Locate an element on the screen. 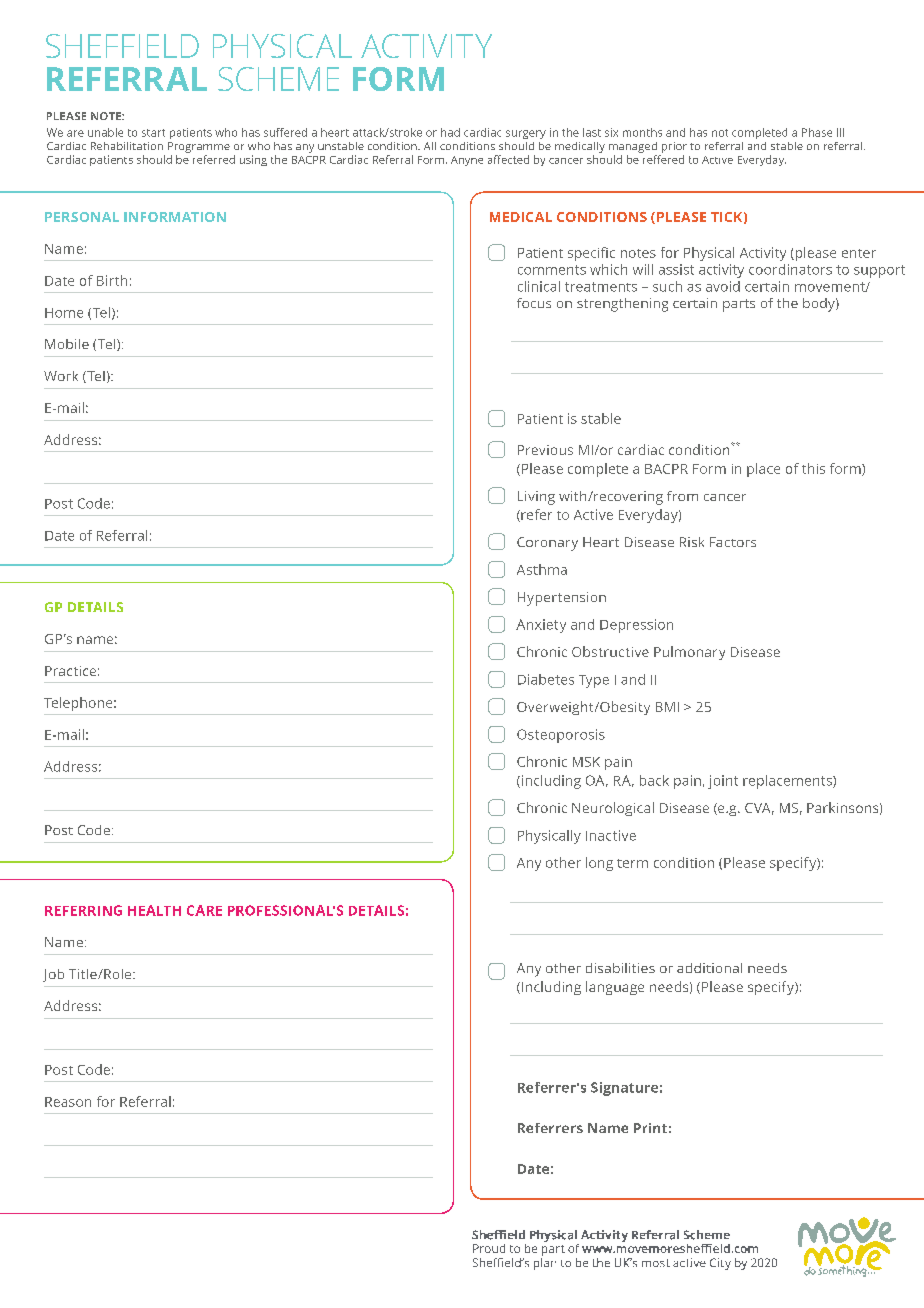  this is located at coordinates (813, 468).
